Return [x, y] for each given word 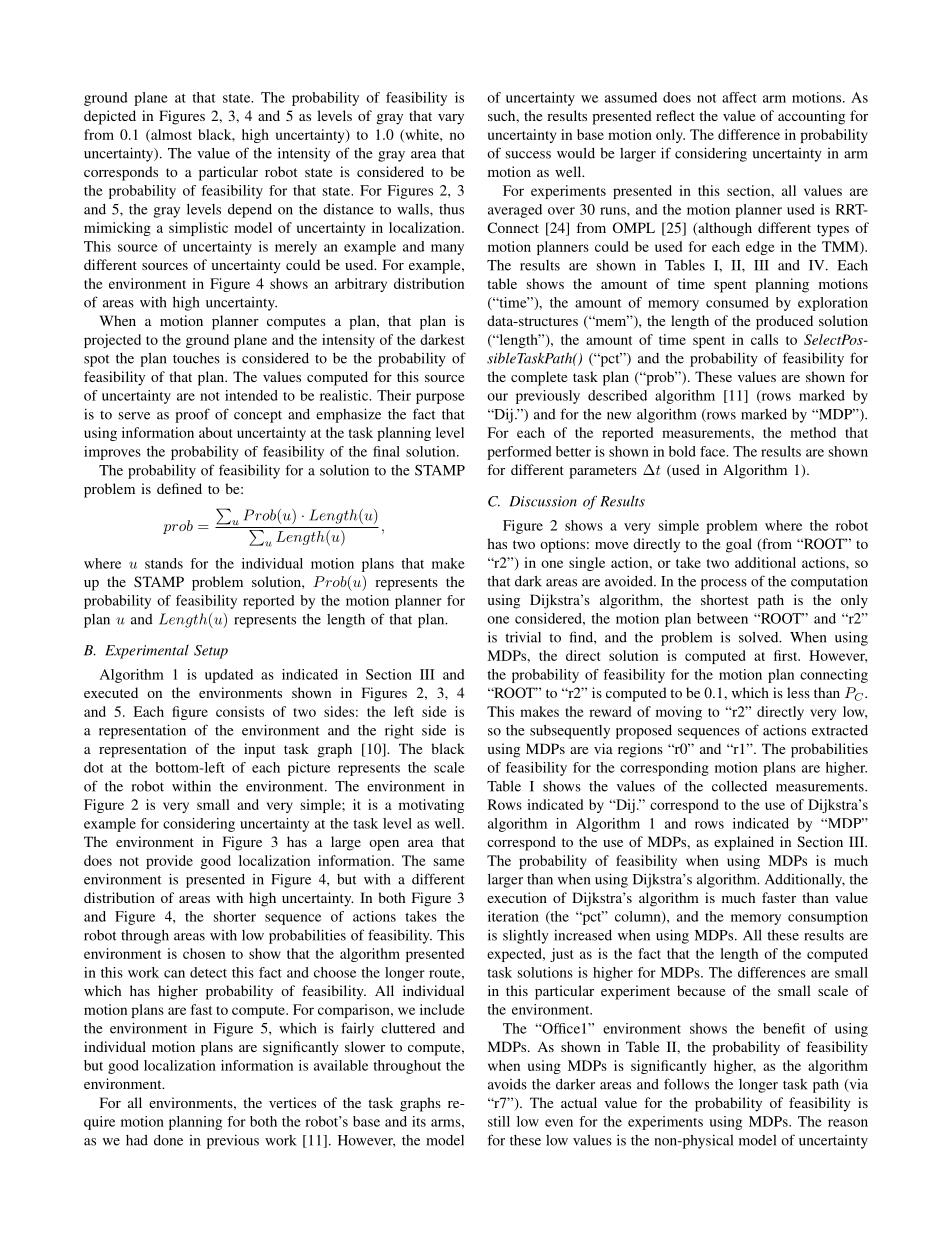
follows [686, 1084]
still [499, 1121]
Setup [211, 652]
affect [739, 97]
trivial [523, 637]
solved [760, 637]
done [168, 1140]
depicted [110, 117]
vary [451, 119]
